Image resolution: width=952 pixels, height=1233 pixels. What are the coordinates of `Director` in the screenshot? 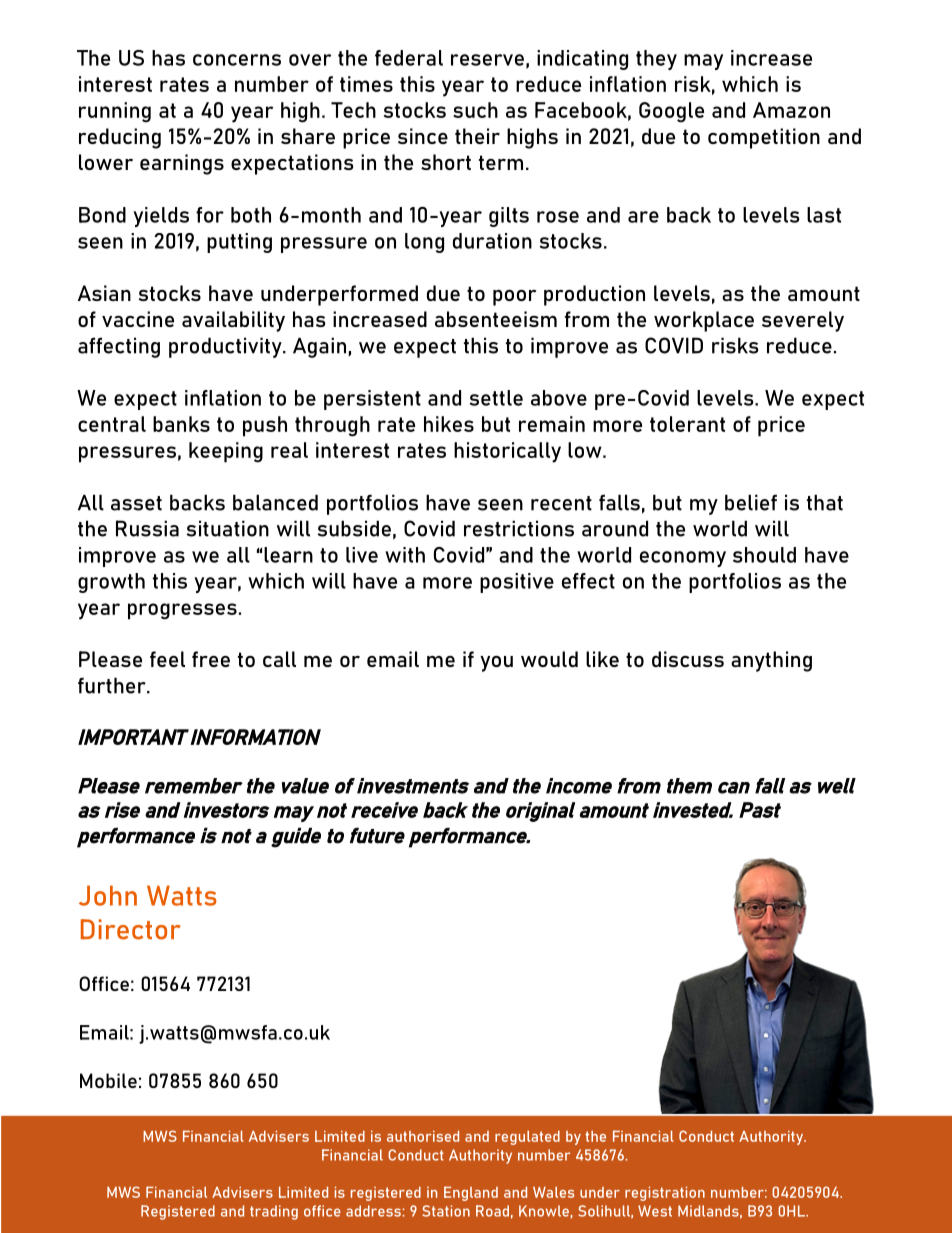 It's located at (131, 929).
